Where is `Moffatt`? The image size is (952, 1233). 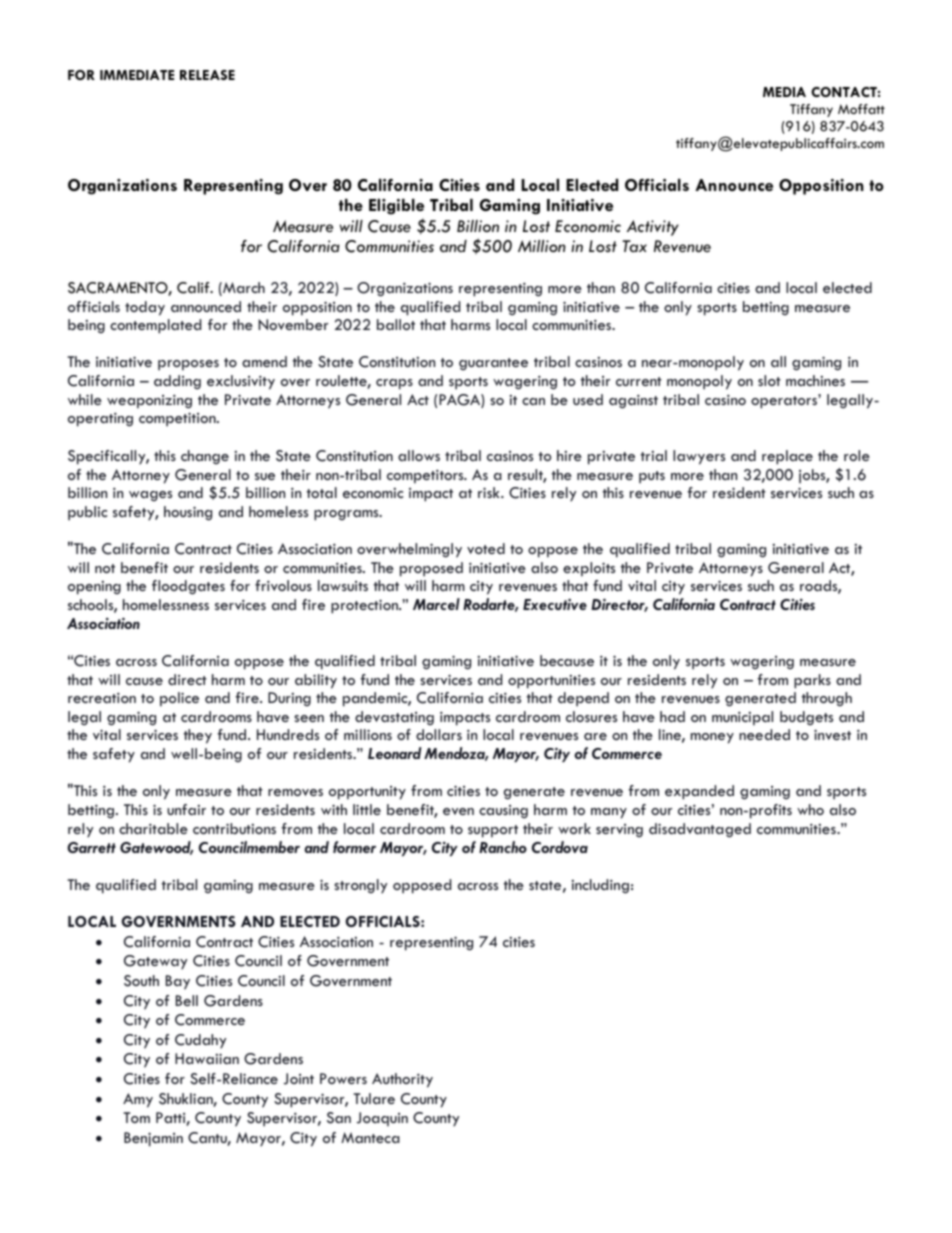 Moffatt is located at coordinates (861, 109).
